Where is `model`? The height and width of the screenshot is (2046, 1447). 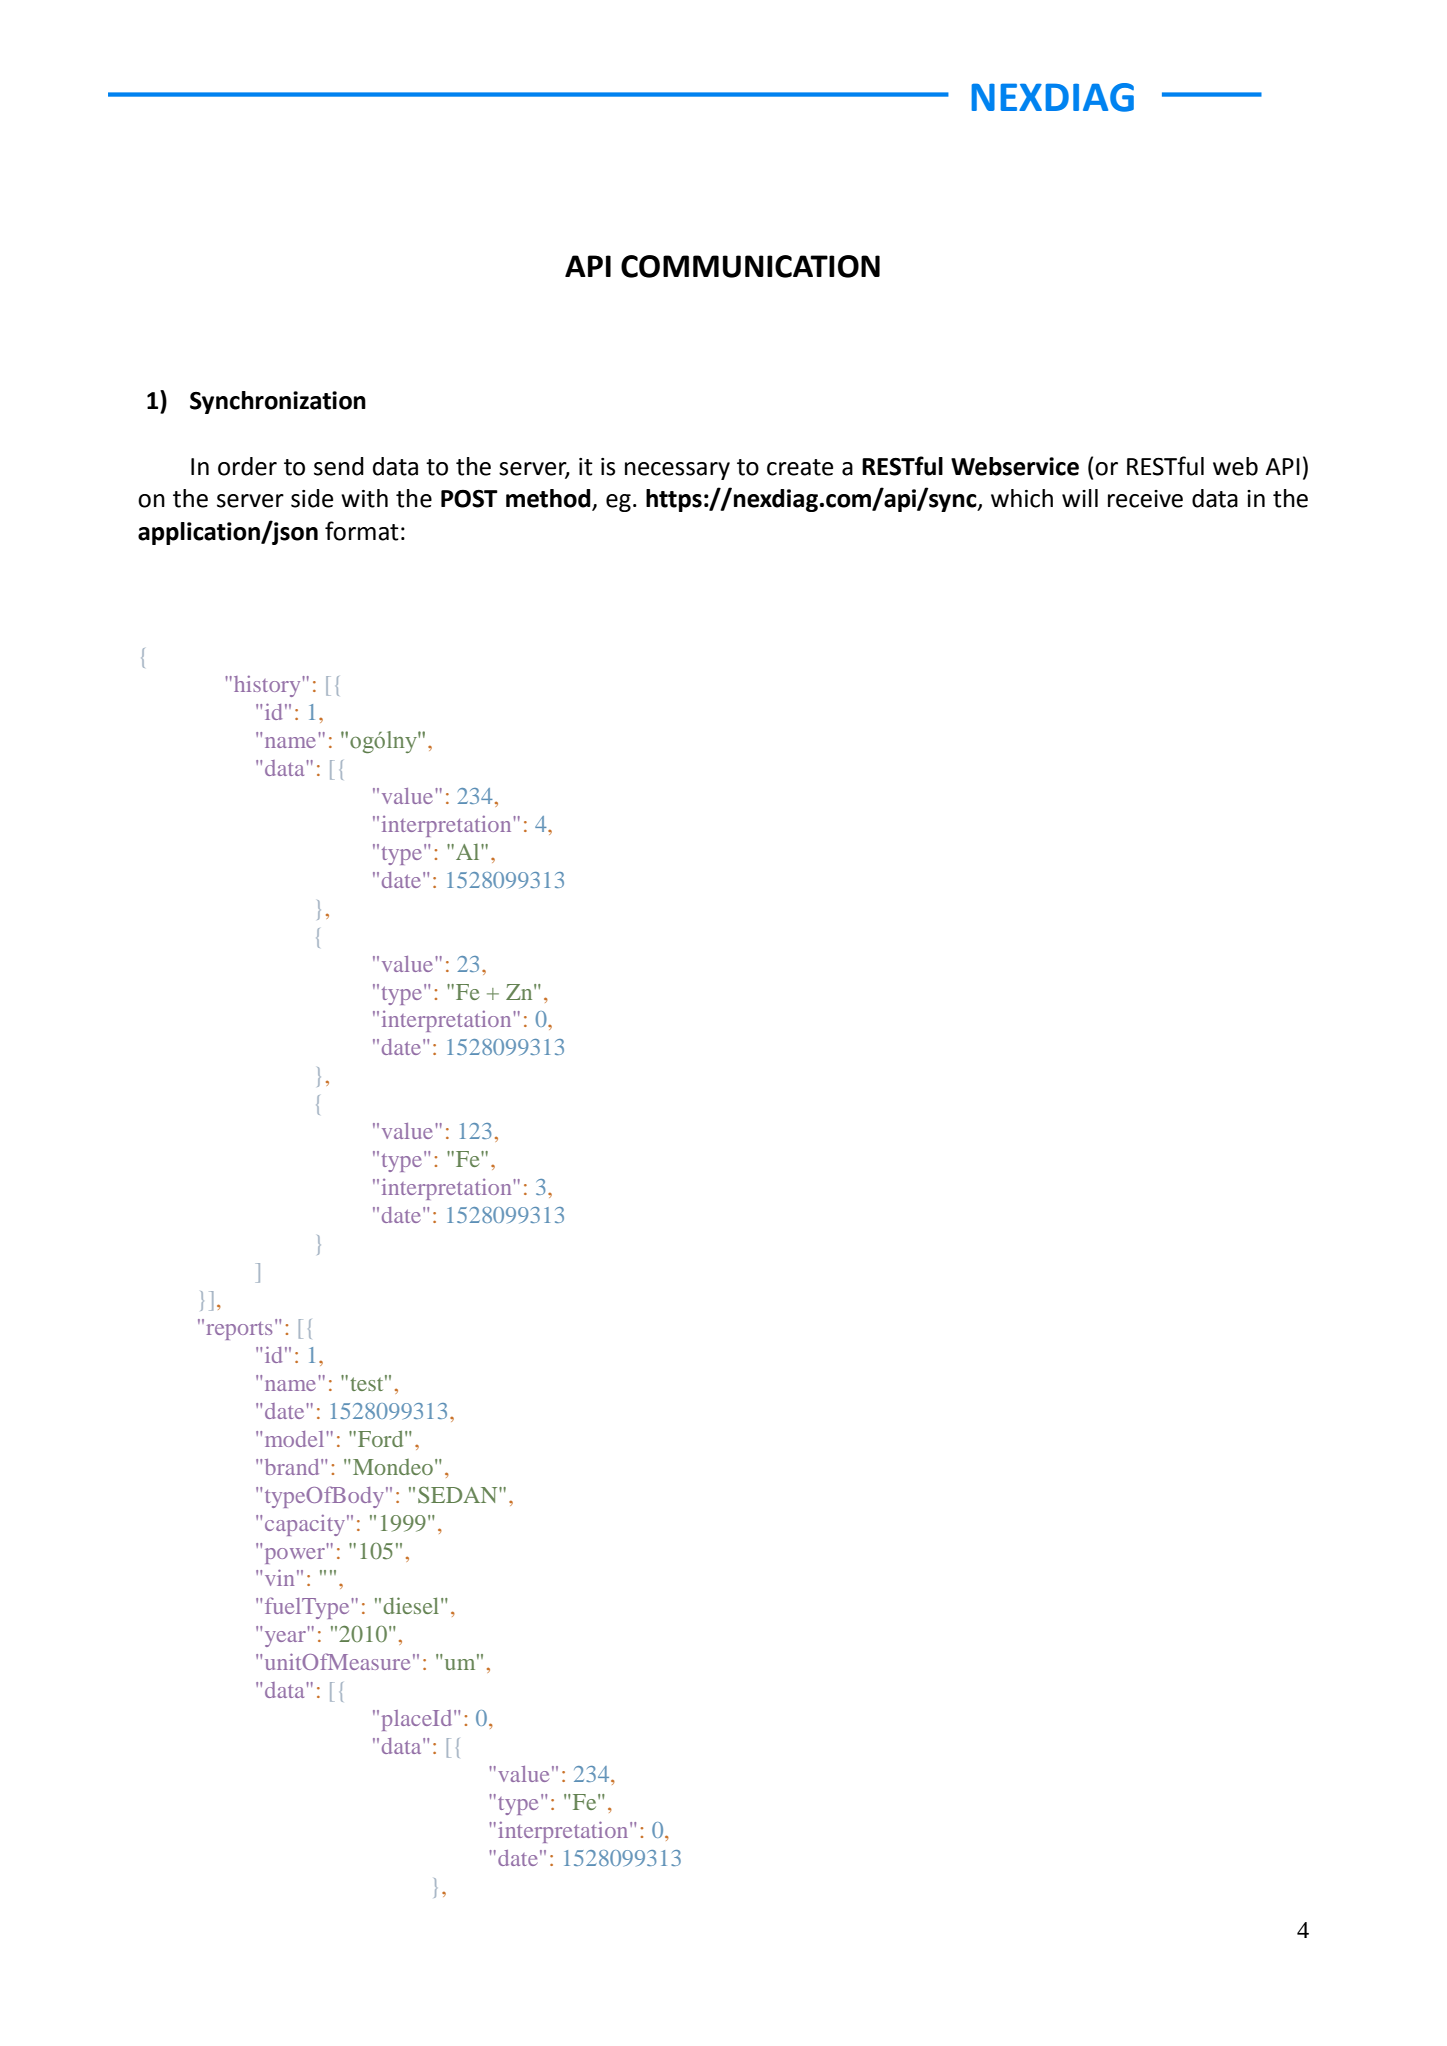
model is located at coordinates (296, 1439).
